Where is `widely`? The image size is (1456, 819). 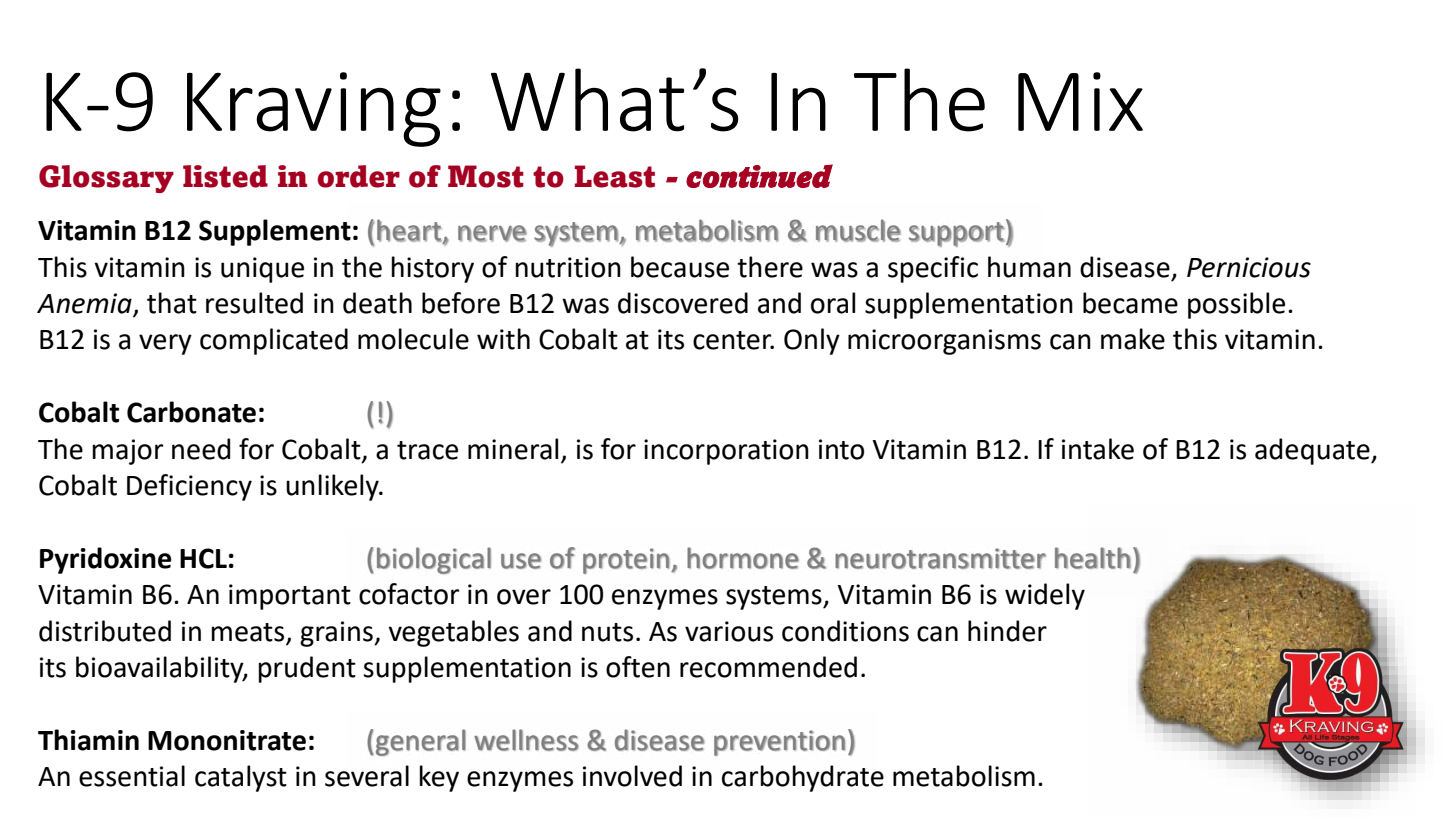 widely is located at coordinates (1045, 596).
